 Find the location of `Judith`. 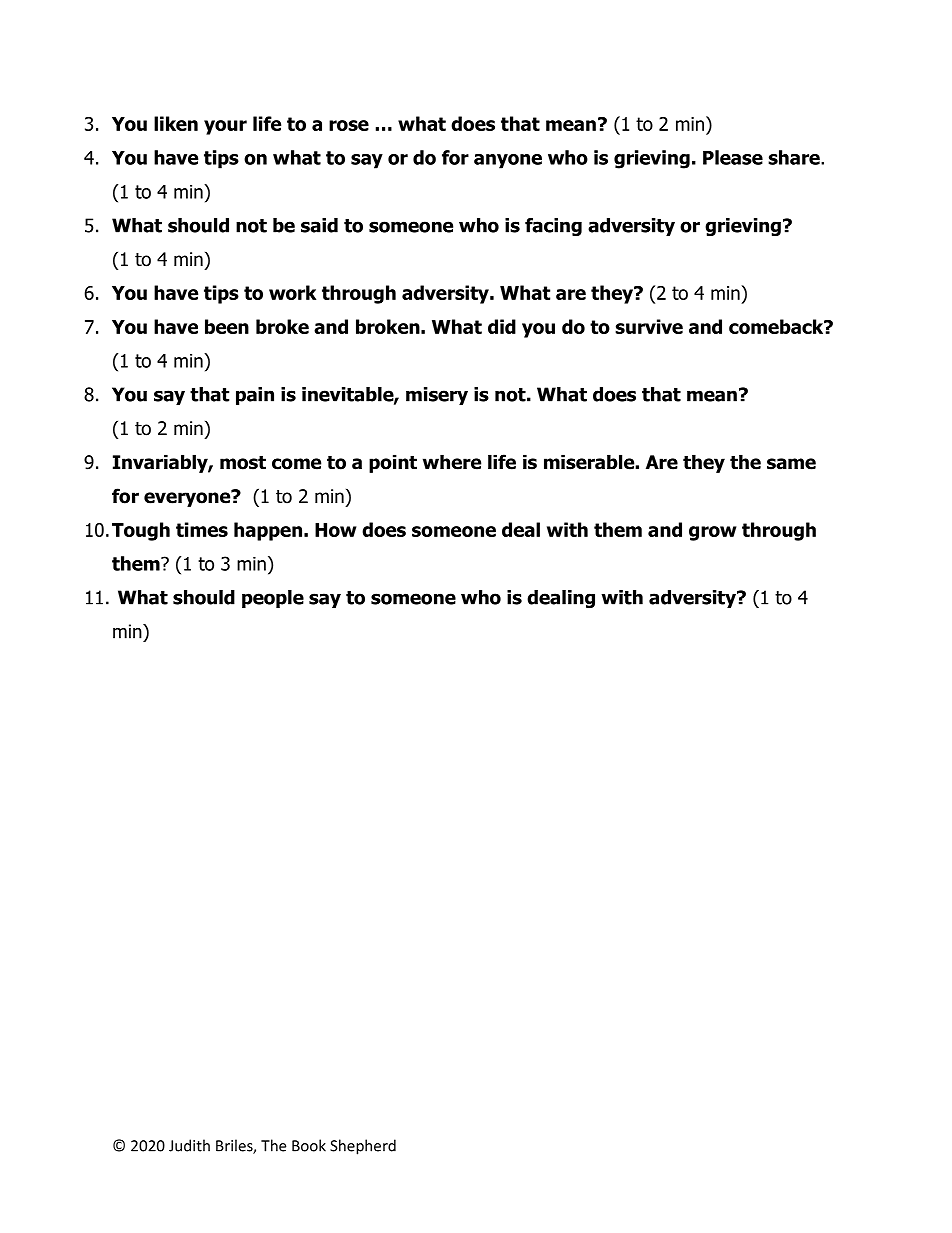

Judith is located at coordinates (189, 1145).
